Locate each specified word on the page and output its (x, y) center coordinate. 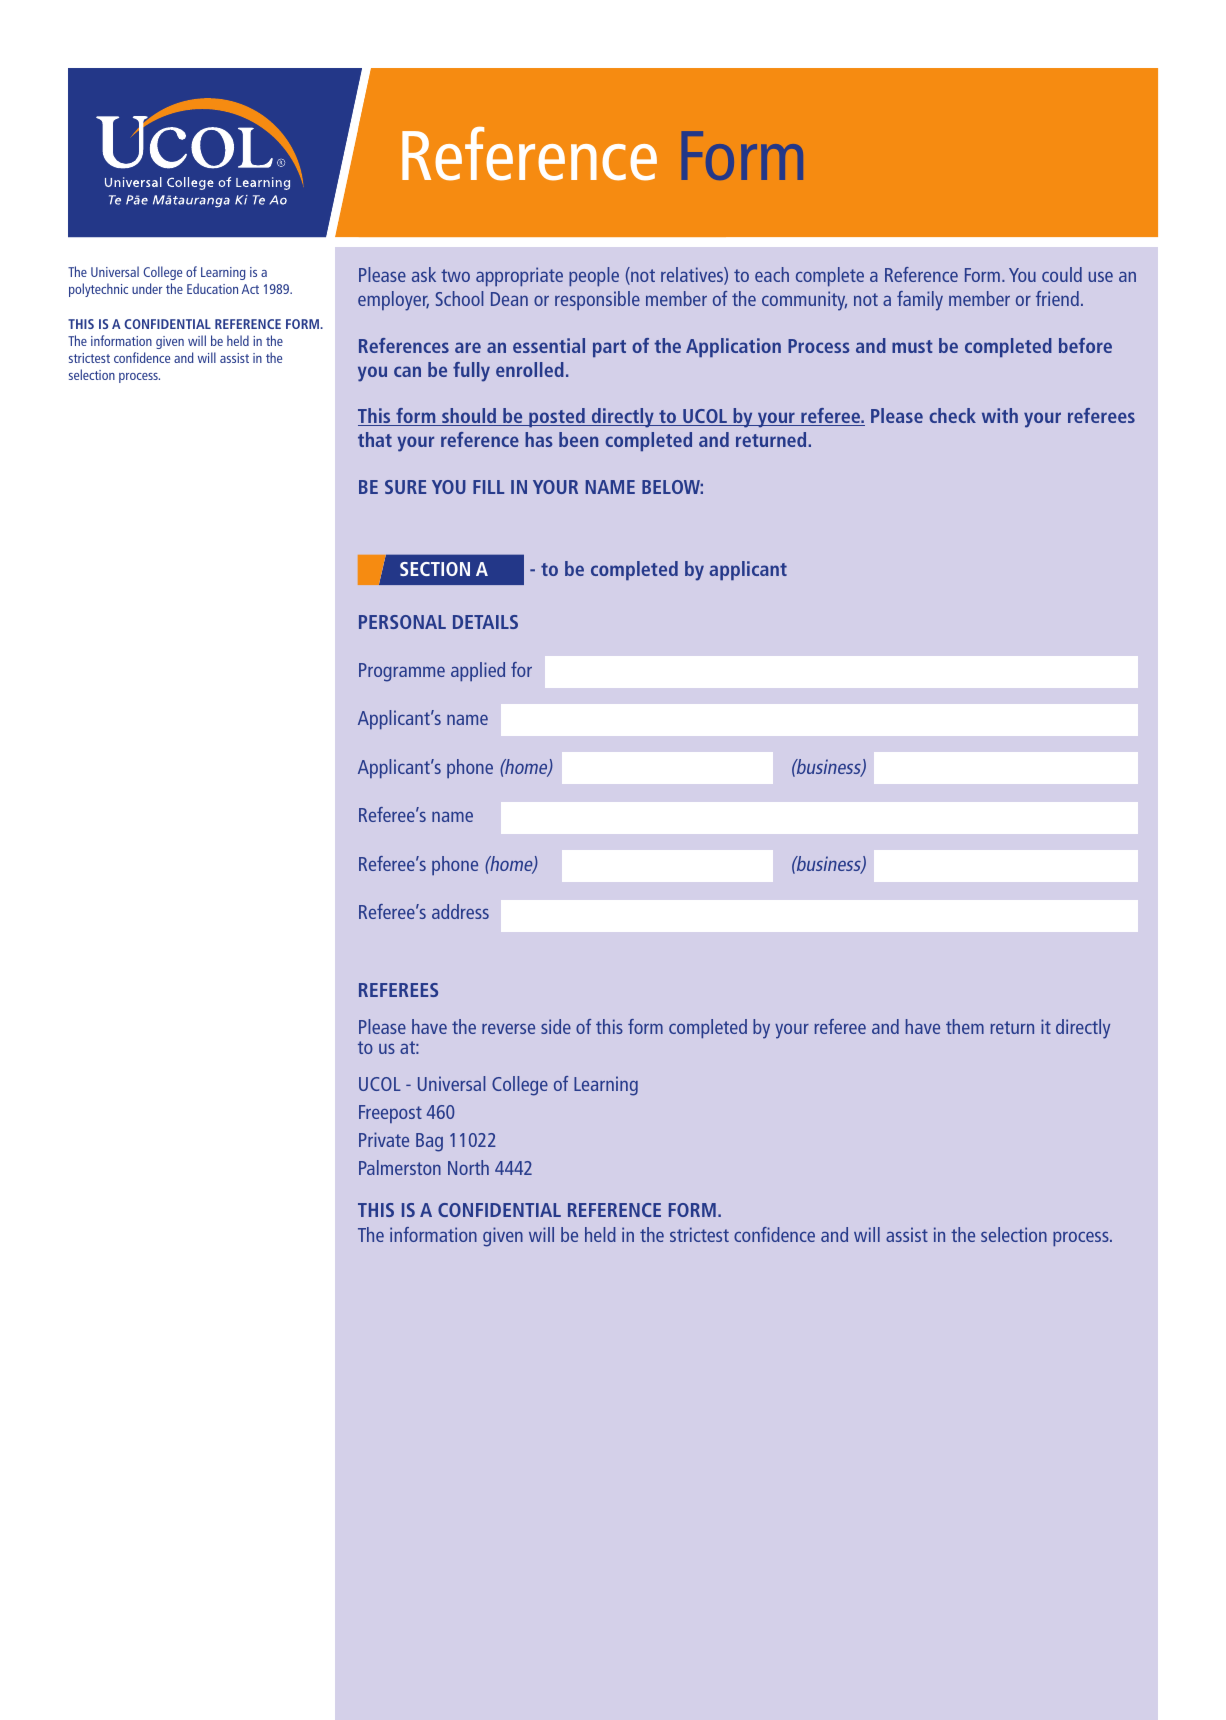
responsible (597, 300)
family (920, 301)
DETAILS (485, 622)
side (556, 1026)
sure (405, 487)
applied (478, 671)
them (965, 1026)
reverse (508, 1029)
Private (384, 1139)
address (460, 911)
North (468, 1167)
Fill (488, 487)
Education (212, 288)
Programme (402, 672)
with (1000, 415)
